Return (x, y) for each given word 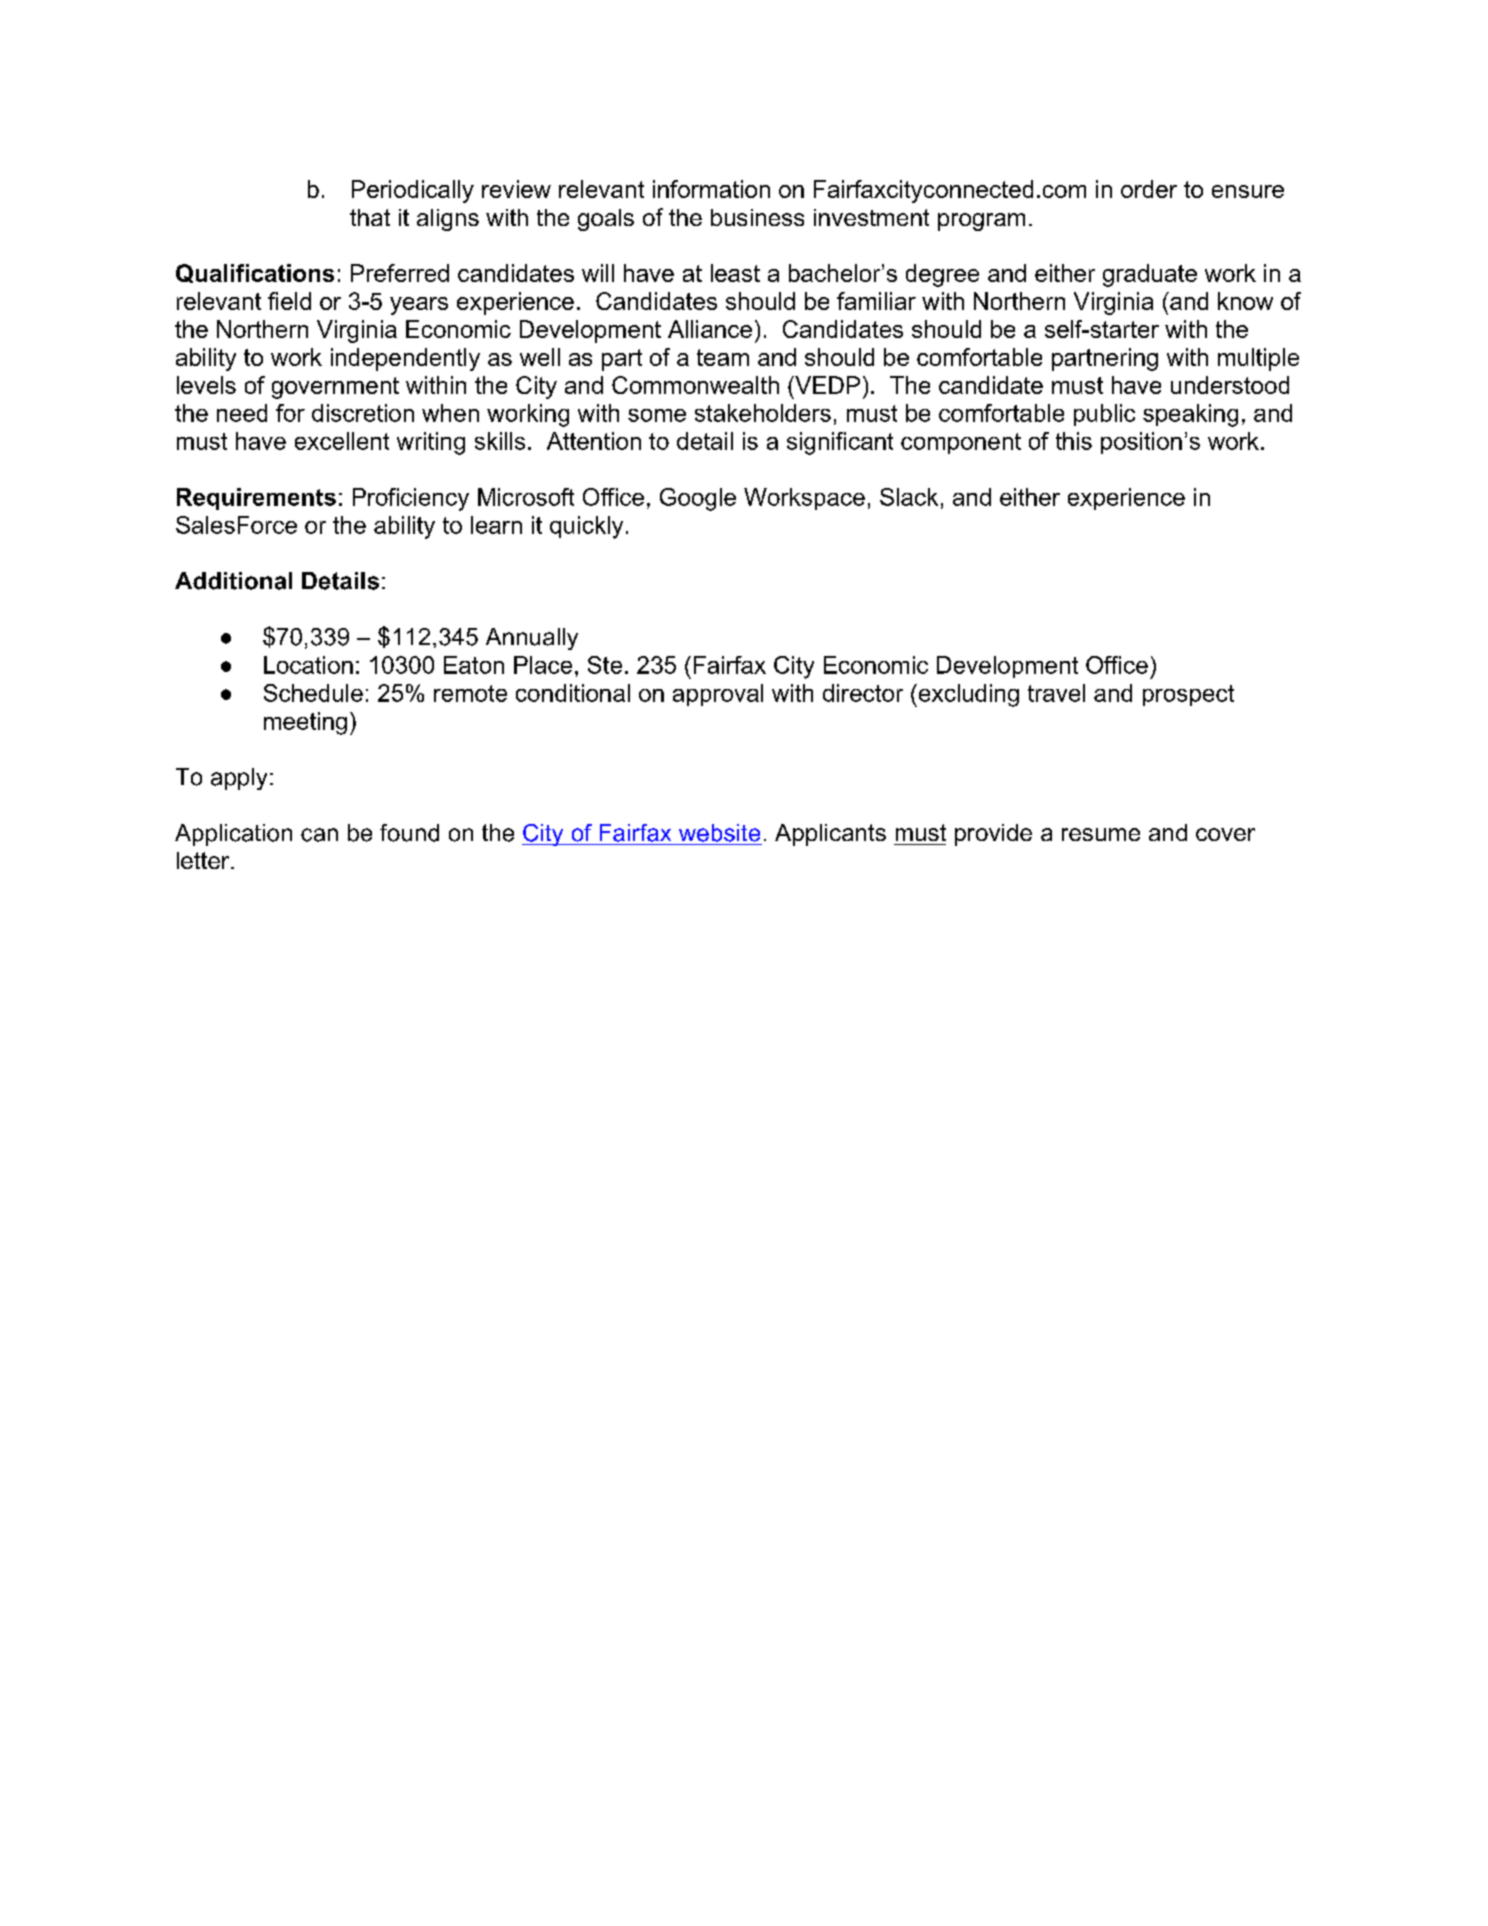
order (1149, 189)
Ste (605, 665)
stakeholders (763, 413)
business (757, 217)
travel (1056, 693)
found (409, 833)
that (370, 217)
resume (1101, 834)
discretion (363, 413)
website (719, 833)
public (1104, 415)
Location (308, 665)
